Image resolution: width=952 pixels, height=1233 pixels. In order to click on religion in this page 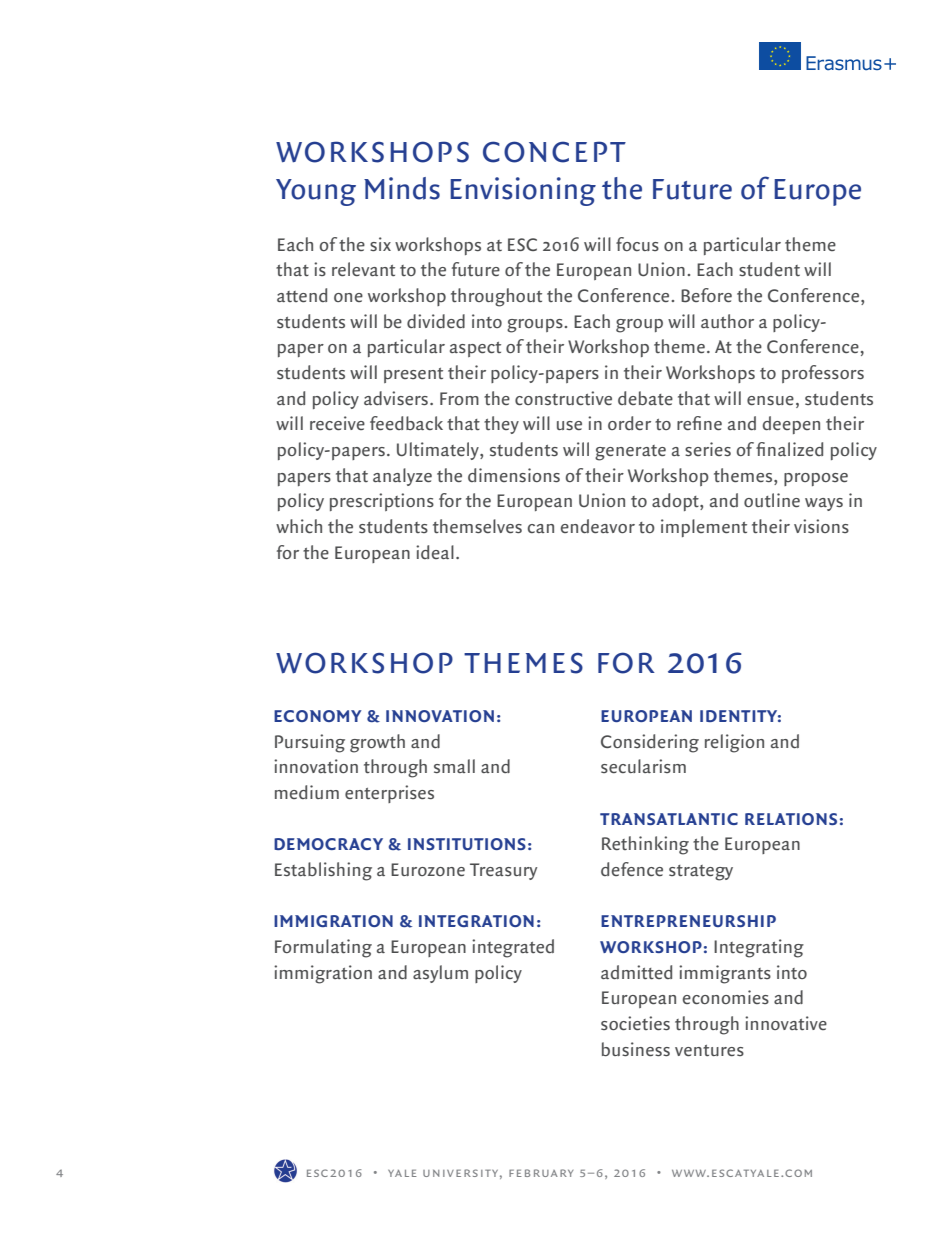, I will do `click(734, 743)`.
